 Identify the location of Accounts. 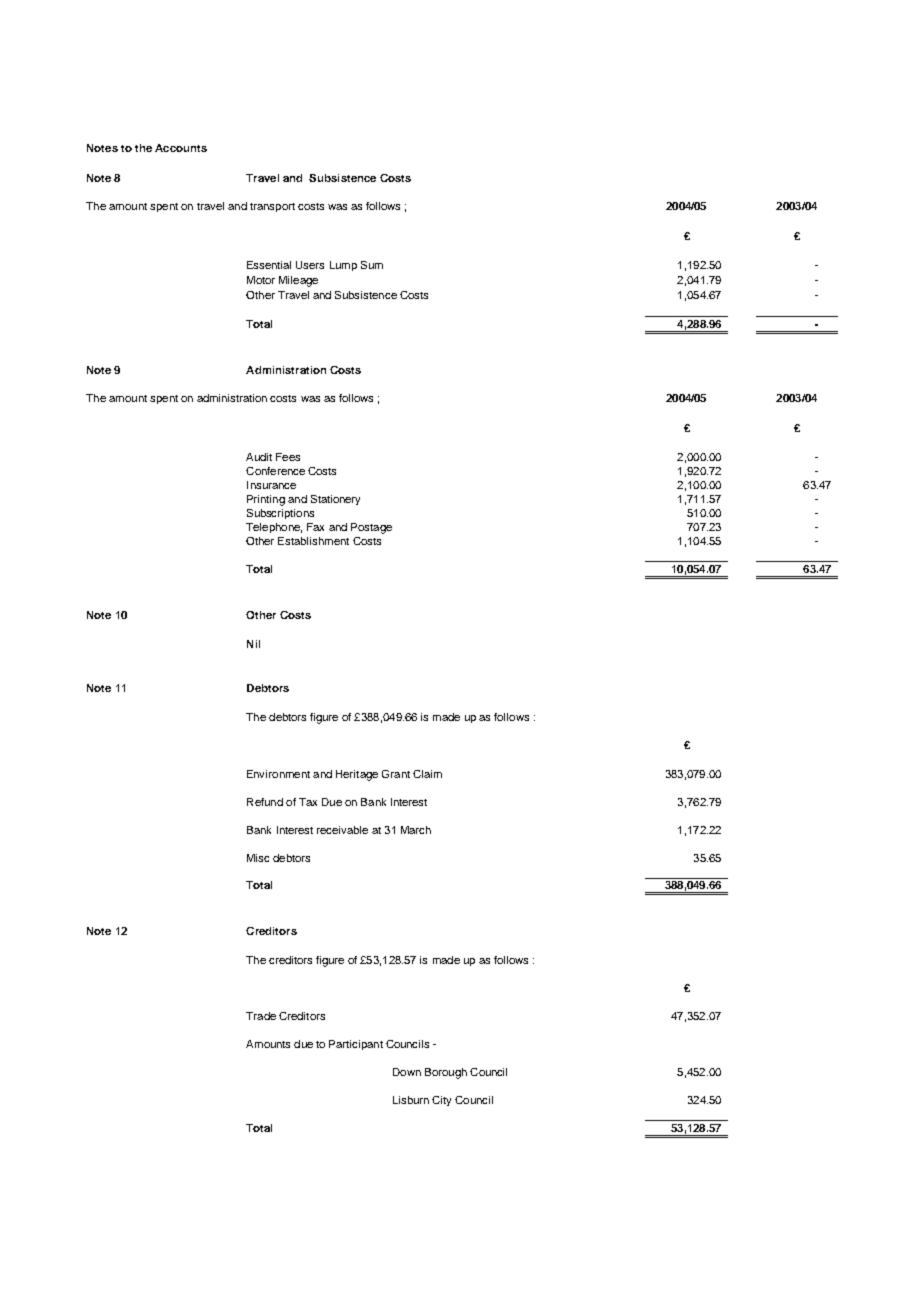
(181, 148).
